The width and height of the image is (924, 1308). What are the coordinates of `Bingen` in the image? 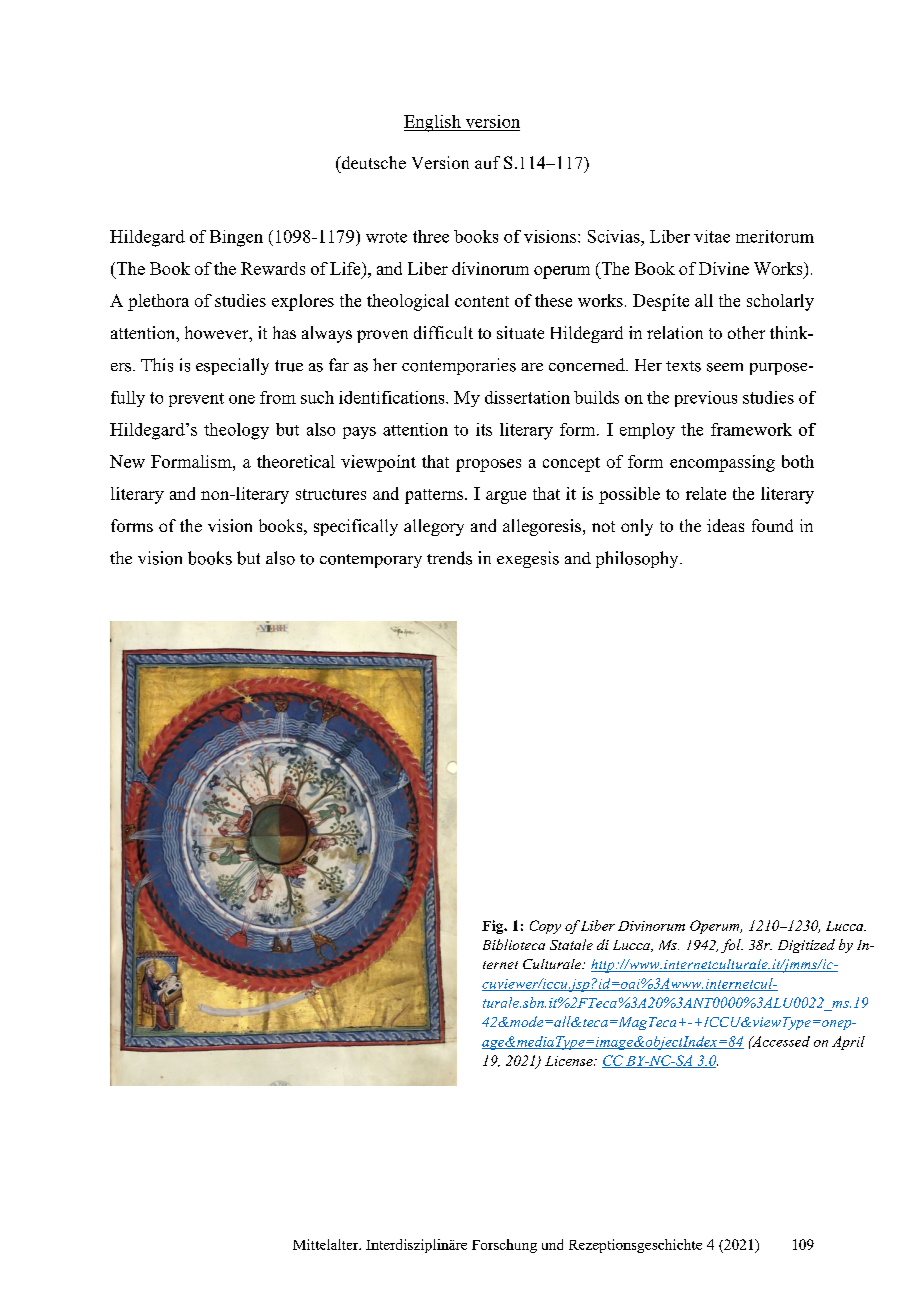 It's located at (236, 238).
